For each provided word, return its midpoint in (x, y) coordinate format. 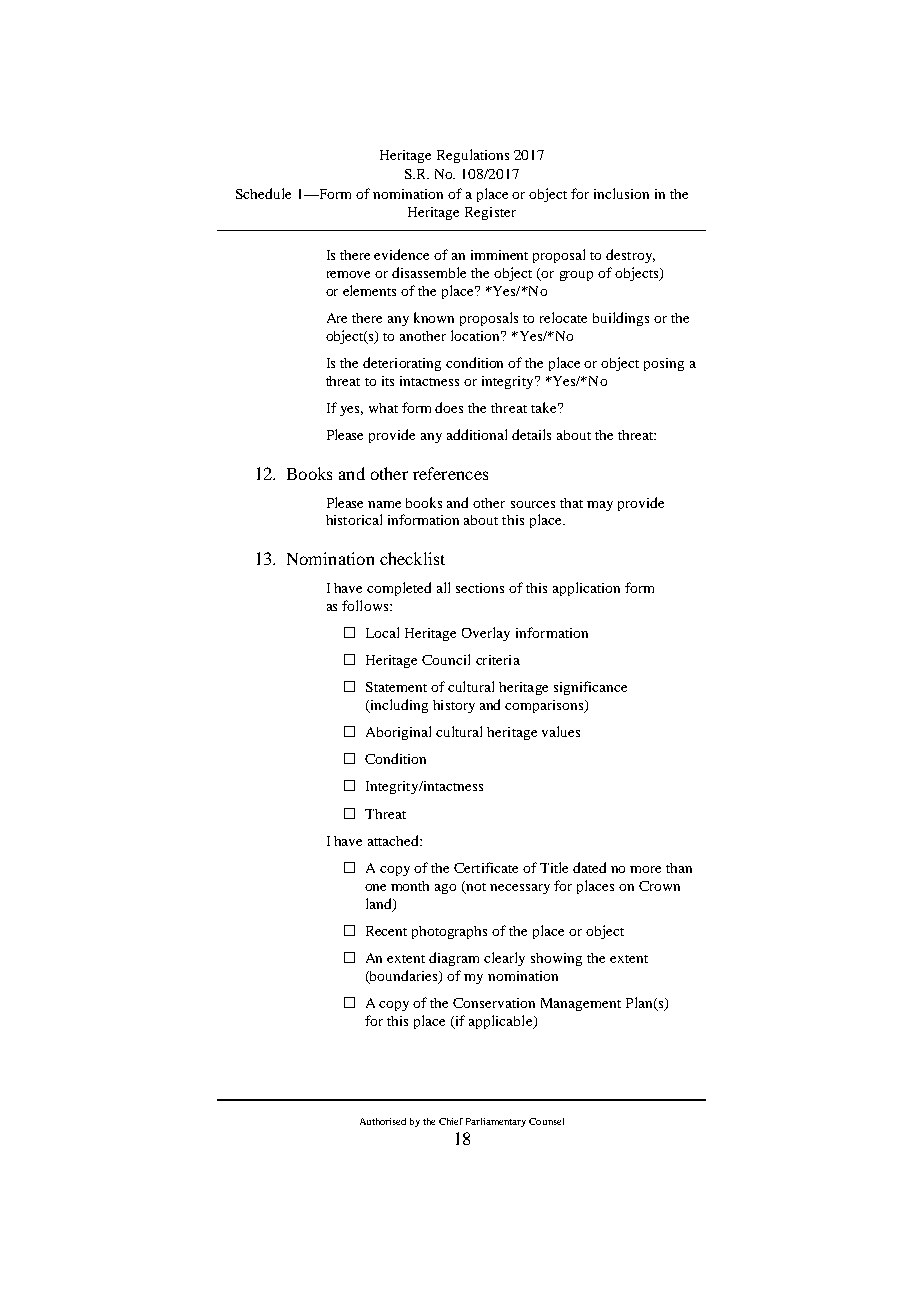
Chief (451, 1121)
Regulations (473, 156)
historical (354, 519)
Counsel (546, 1121)
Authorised (383, 1121)
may (600, 506)
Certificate (486, 867)
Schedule (263, 193)
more (645, 869)
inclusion (621, 193)
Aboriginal (398, 733)
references (450, 473)
